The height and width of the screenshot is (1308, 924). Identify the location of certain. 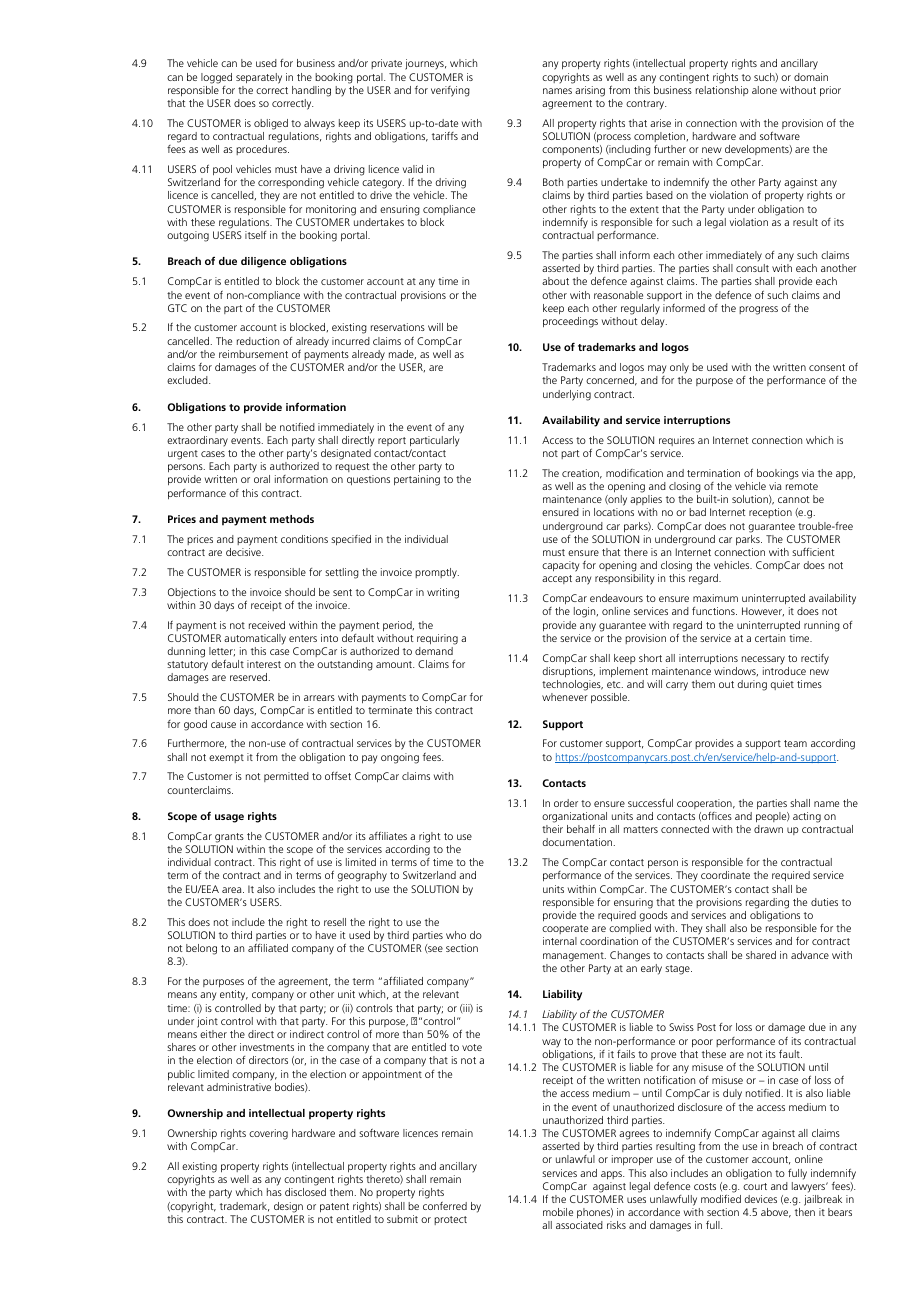
(770, 638).
